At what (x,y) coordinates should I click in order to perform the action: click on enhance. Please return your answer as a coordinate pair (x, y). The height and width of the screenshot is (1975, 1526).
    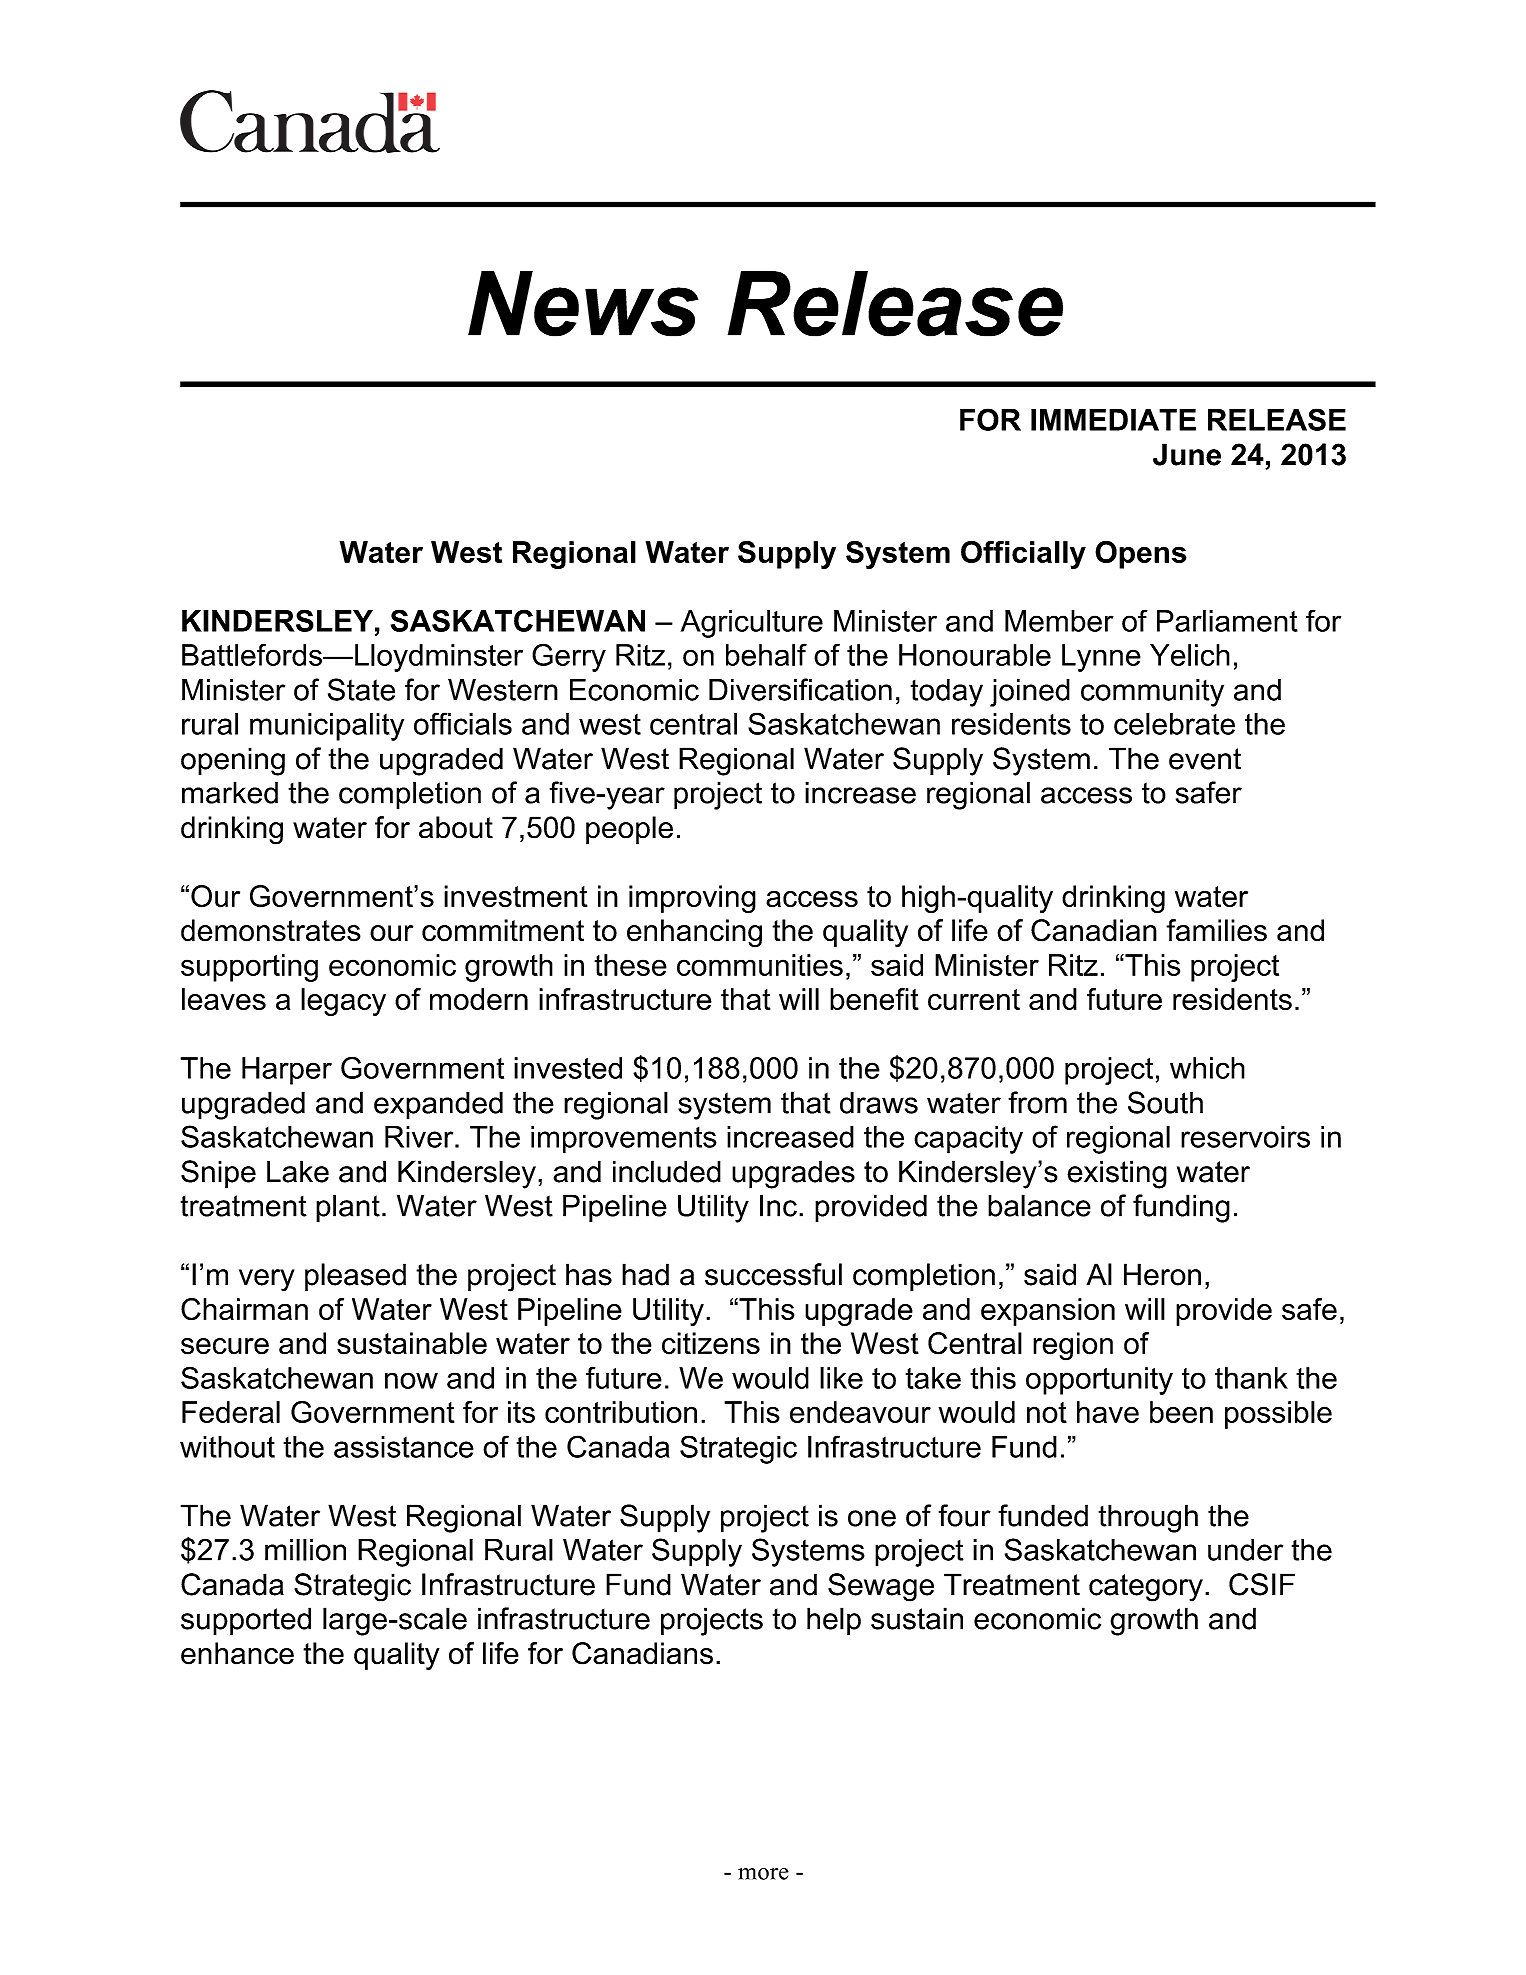
    Looking at the image, I should click on (237, 1653).
